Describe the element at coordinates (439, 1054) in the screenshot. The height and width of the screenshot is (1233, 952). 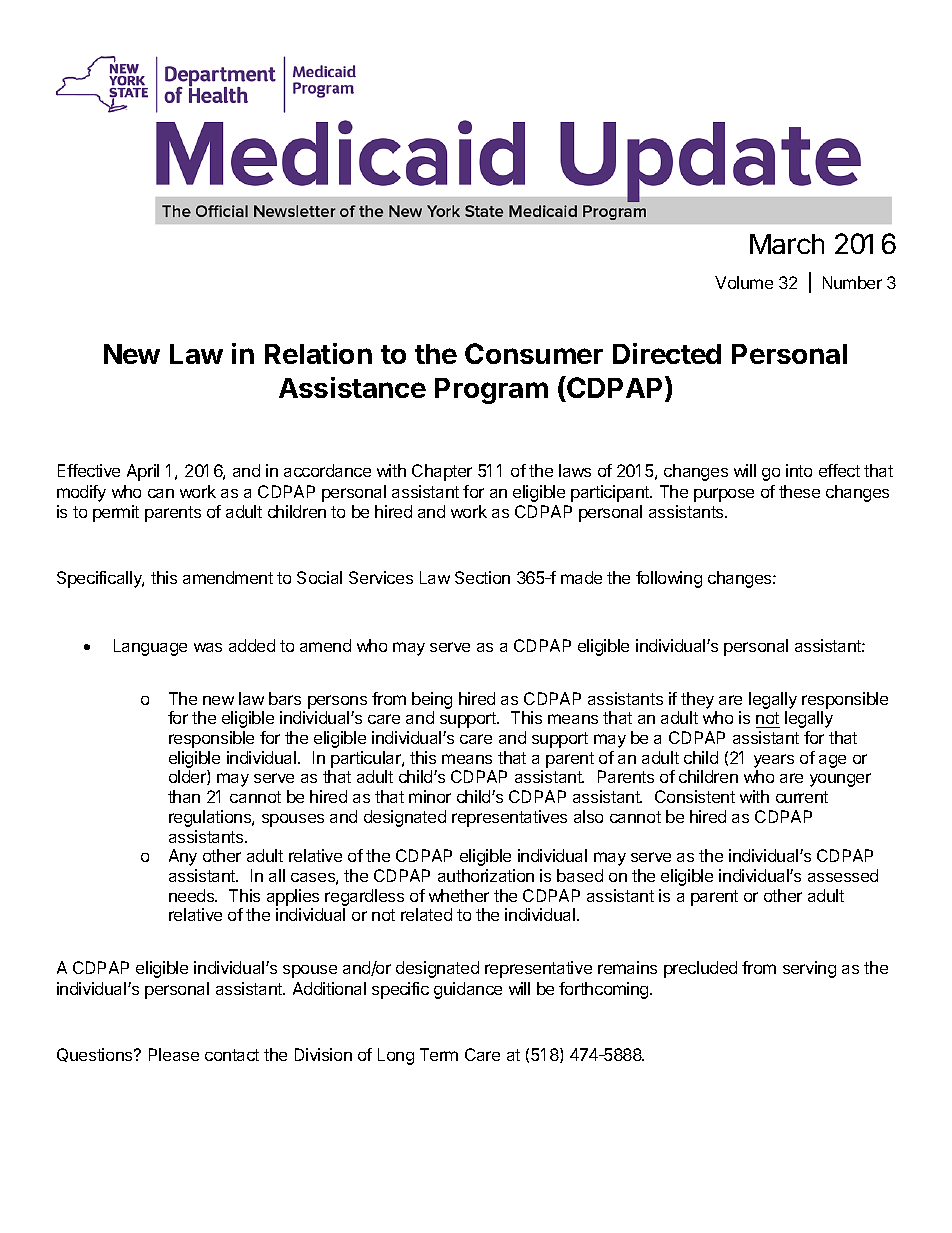
I see `Term` at that location.
